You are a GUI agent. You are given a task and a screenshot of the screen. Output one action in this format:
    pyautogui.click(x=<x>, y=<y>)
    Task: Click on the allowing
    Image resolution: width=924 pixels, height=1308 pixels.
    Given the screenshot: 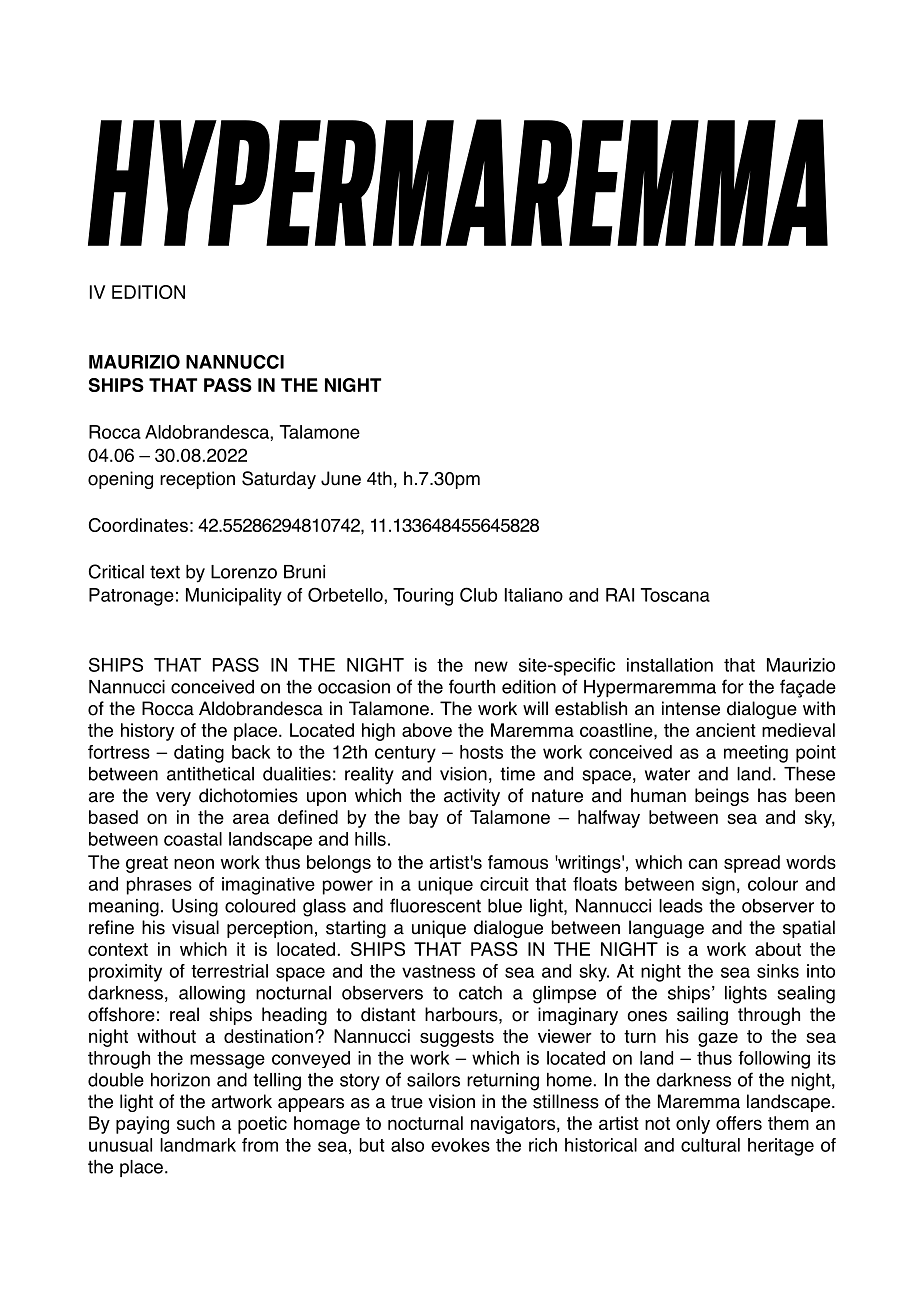 What is the action you would take?
    pyautogui.click(x=212, y=995)
